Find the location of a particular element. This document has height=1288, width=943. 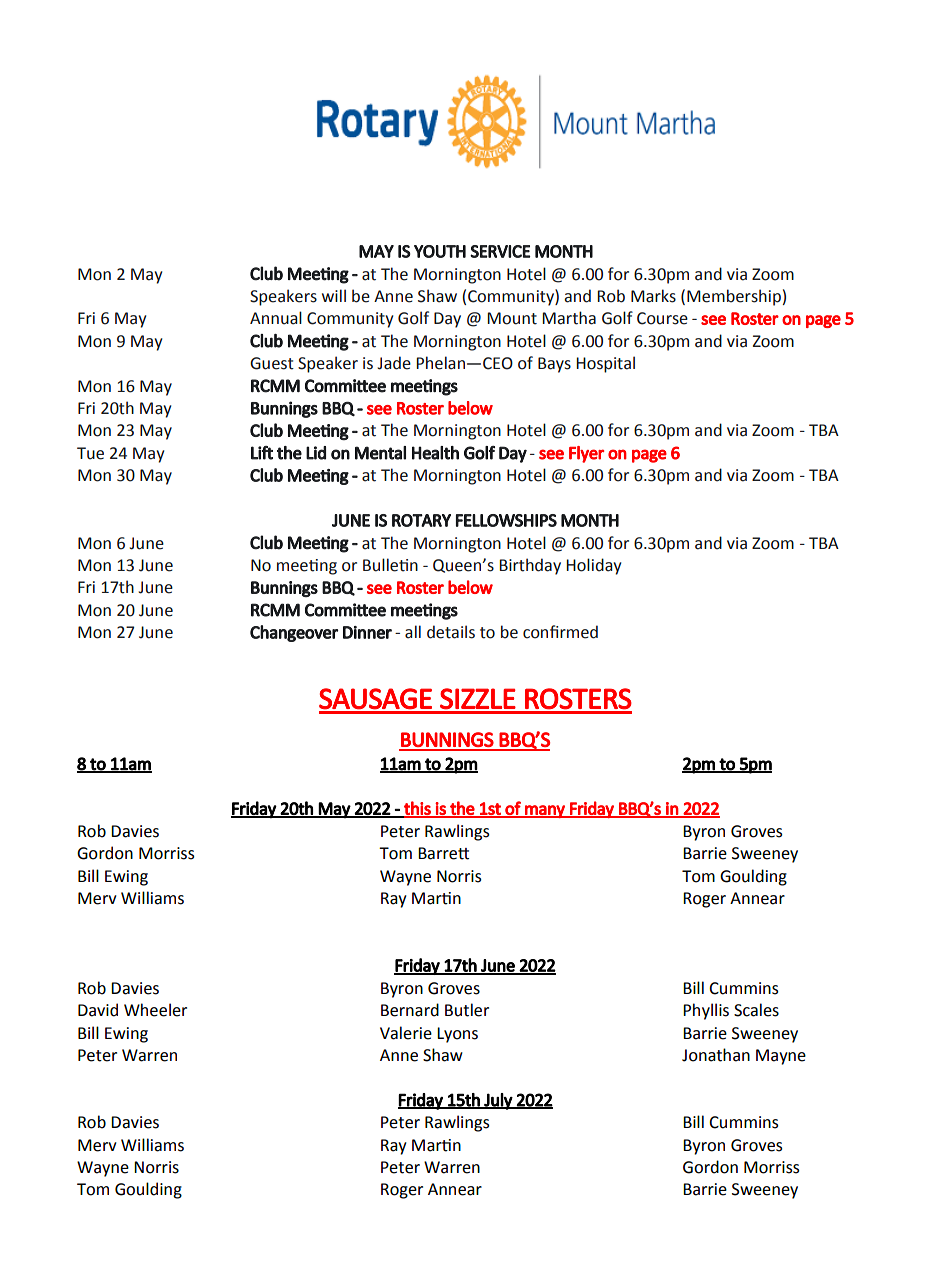

ROTARY is located at coordinates (421, 520).
